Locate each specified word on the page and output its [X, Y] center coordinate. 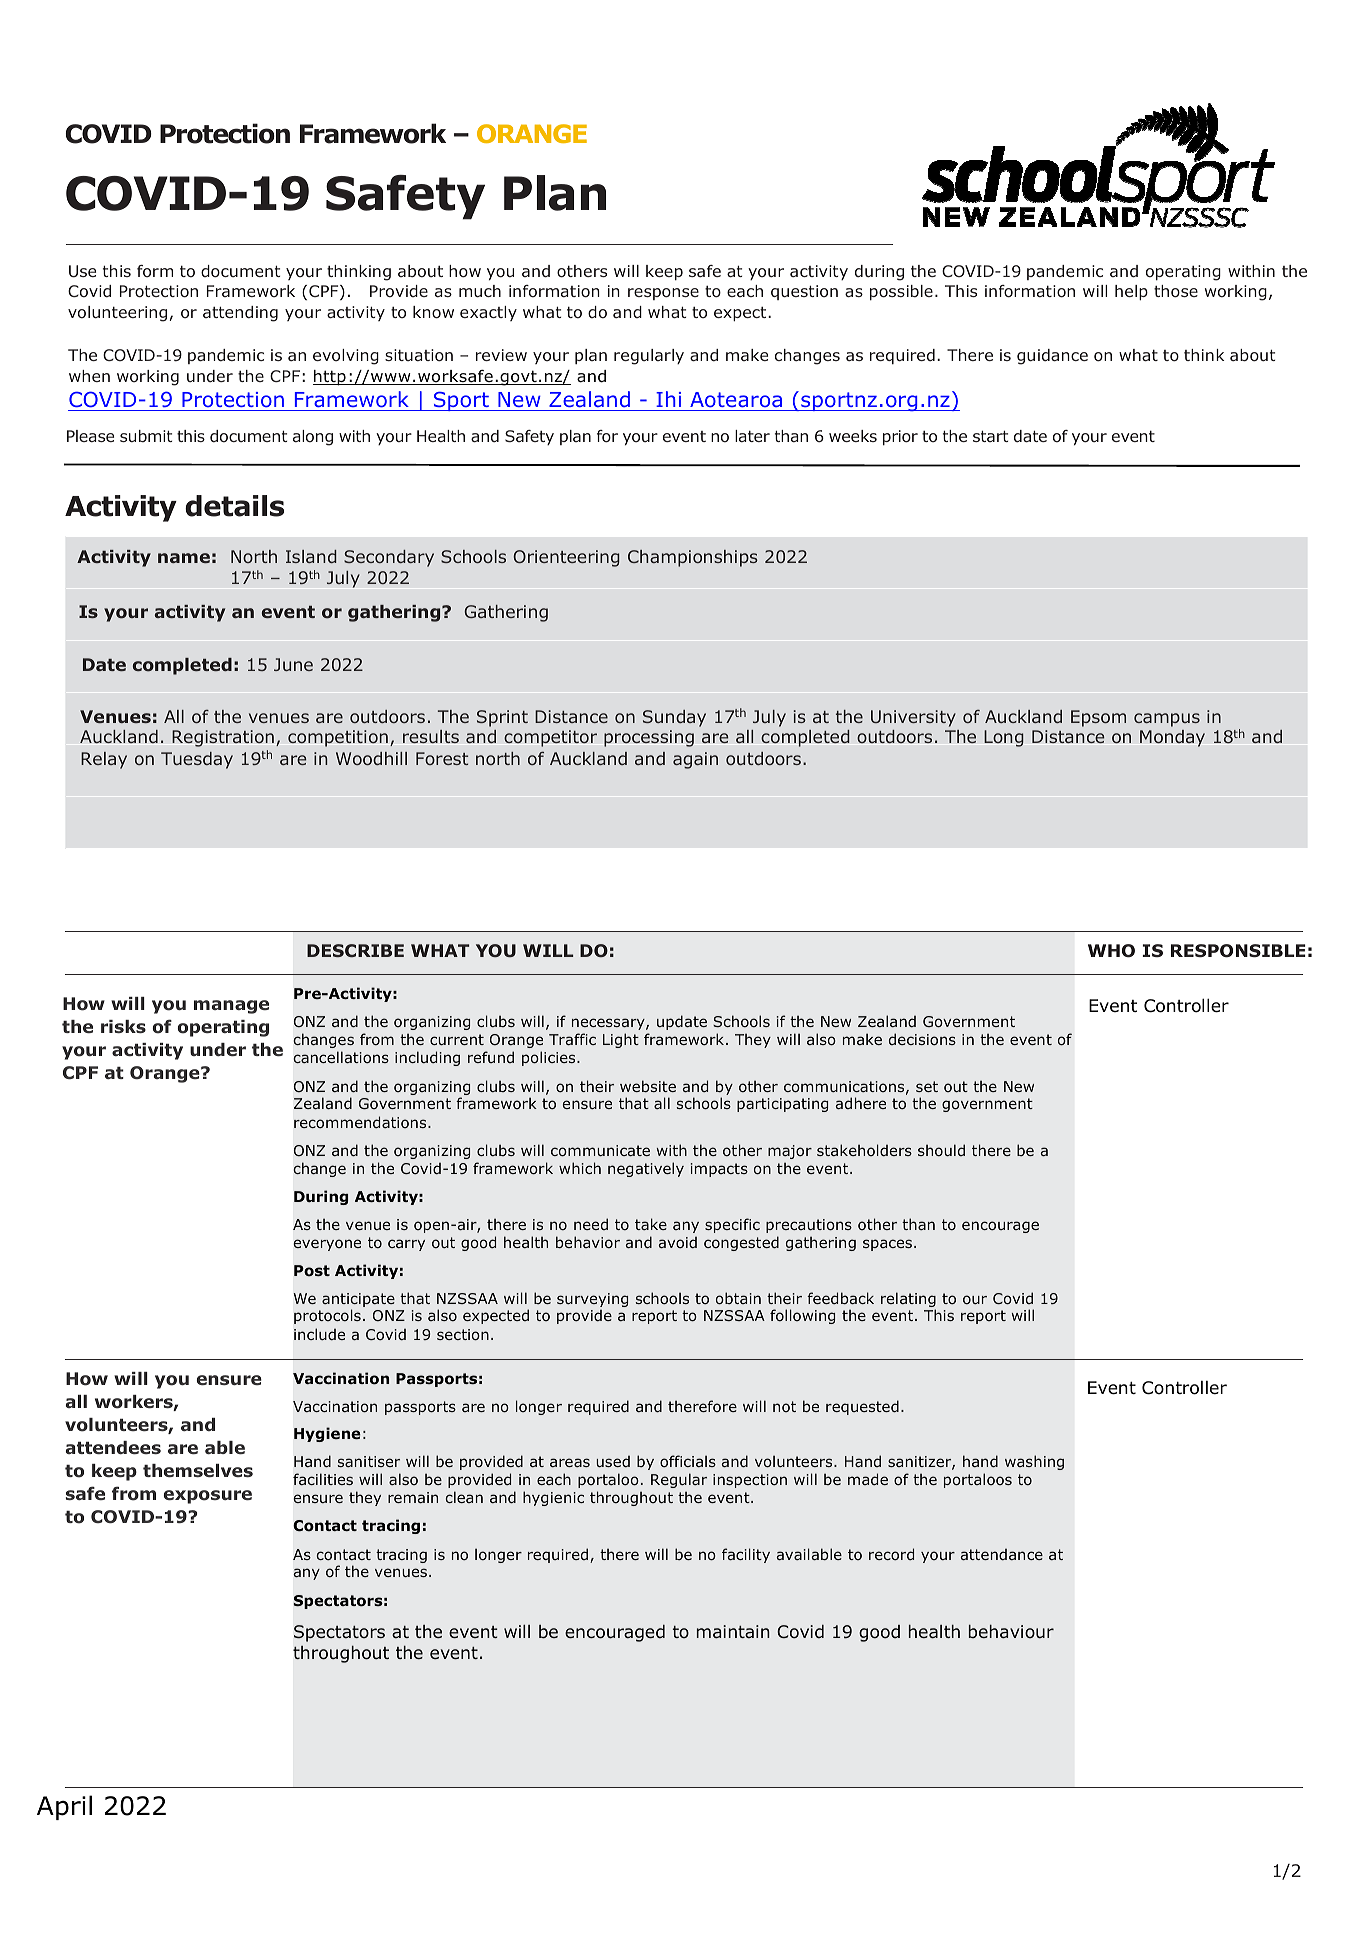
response [663, 294]
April [64, 1807]
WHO [1111, 951]
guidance [1052, 357]
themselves [198, 1470]
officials [688, 1461]
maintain [733, 1632]
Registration [223, 738]
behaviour [1011, 1632]
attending [240, 314]
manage [231, 1007]
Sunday [674, 718]
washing [1034, 1462]
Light [621, 1040]
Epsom [1098, 718]
